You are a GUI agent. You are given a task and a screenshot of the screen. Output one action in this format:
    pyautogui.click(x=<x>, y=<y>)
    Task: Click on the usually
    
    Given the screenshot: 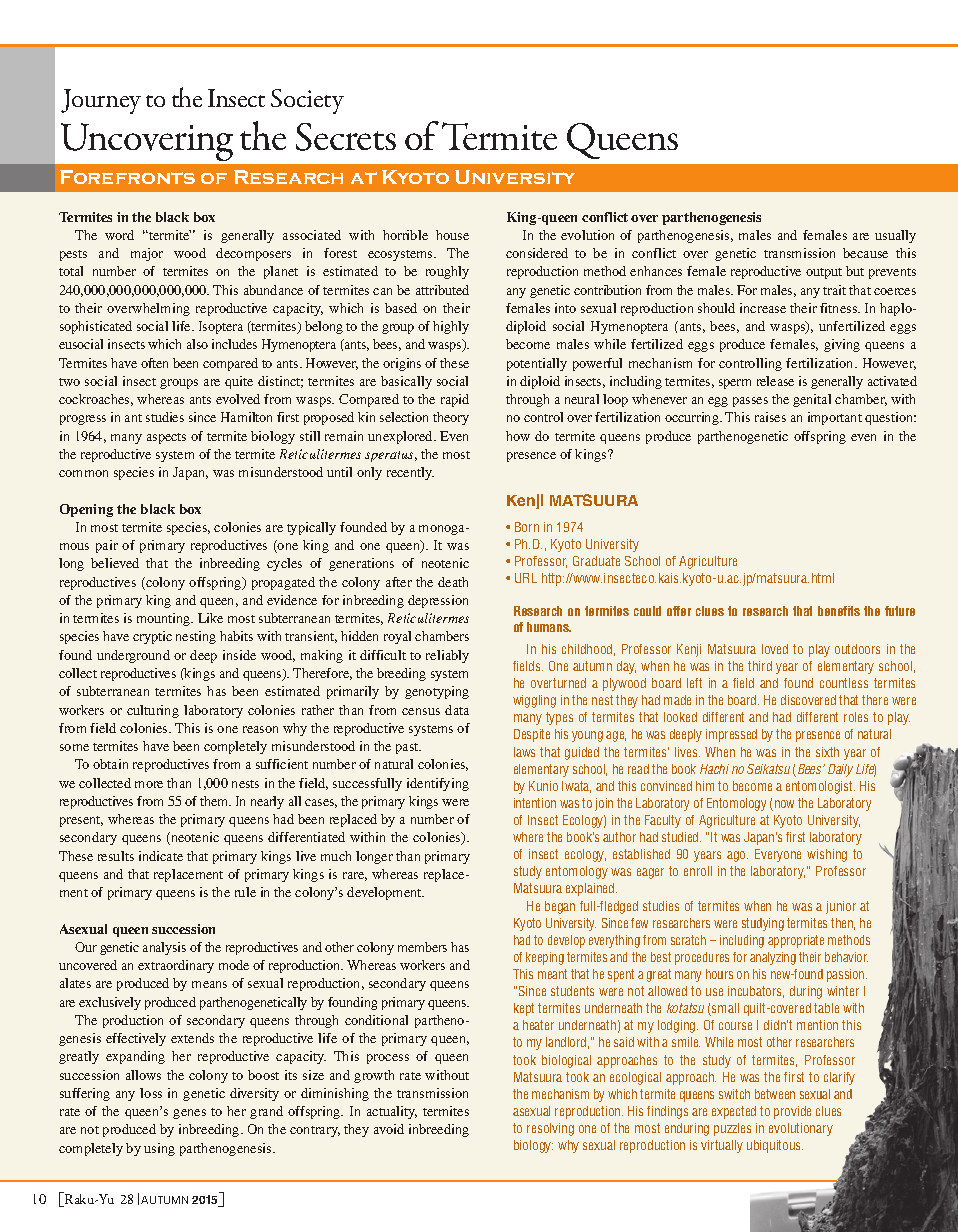 What is the action you would take?
    pyautogui.click(x=895, y=236)
